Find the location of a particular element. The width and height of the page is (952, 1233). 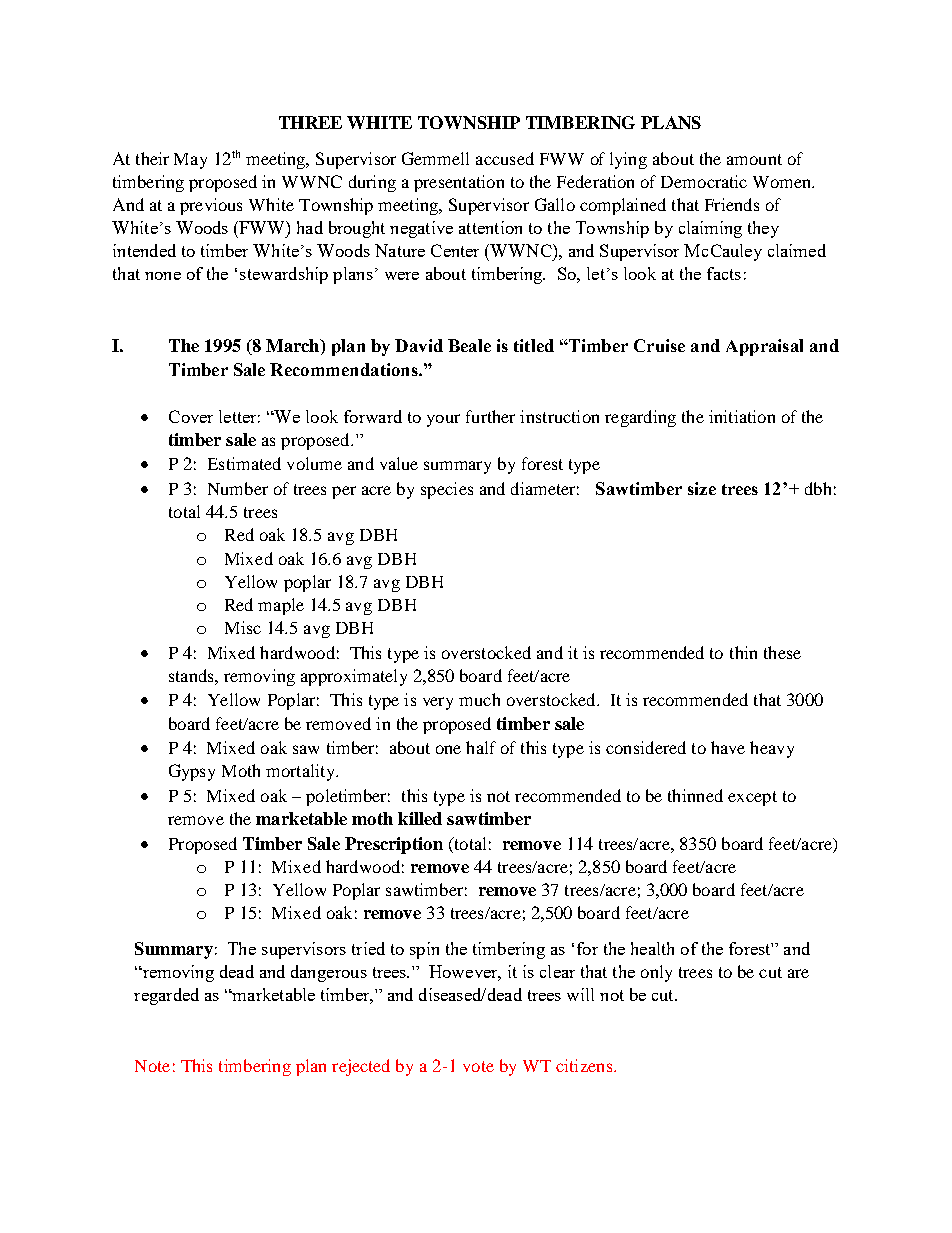

much is located at coordinates (479, 699).
